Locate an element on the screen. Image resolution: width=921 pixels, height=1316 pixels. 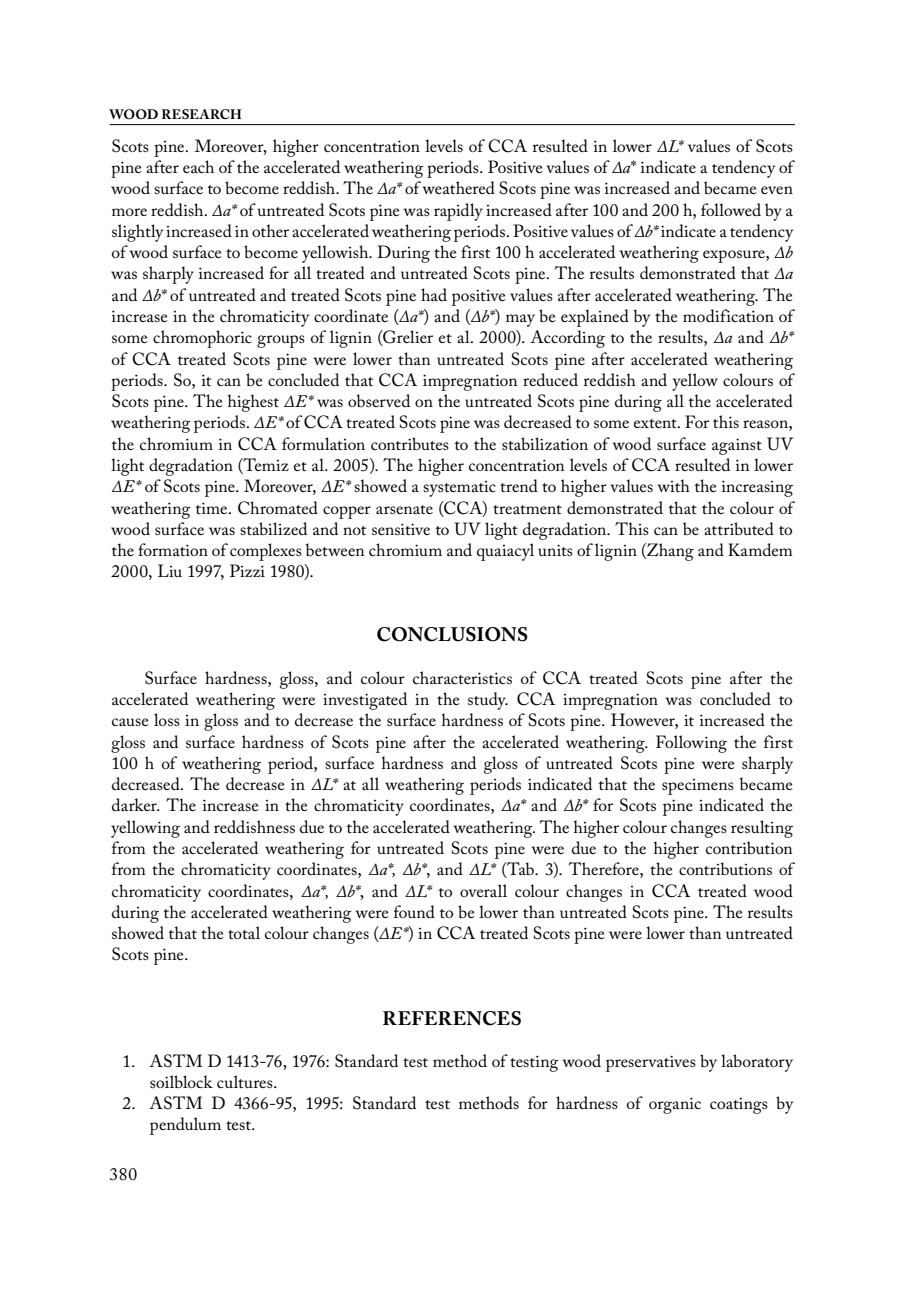
study is located at coordinates (488, 701).
